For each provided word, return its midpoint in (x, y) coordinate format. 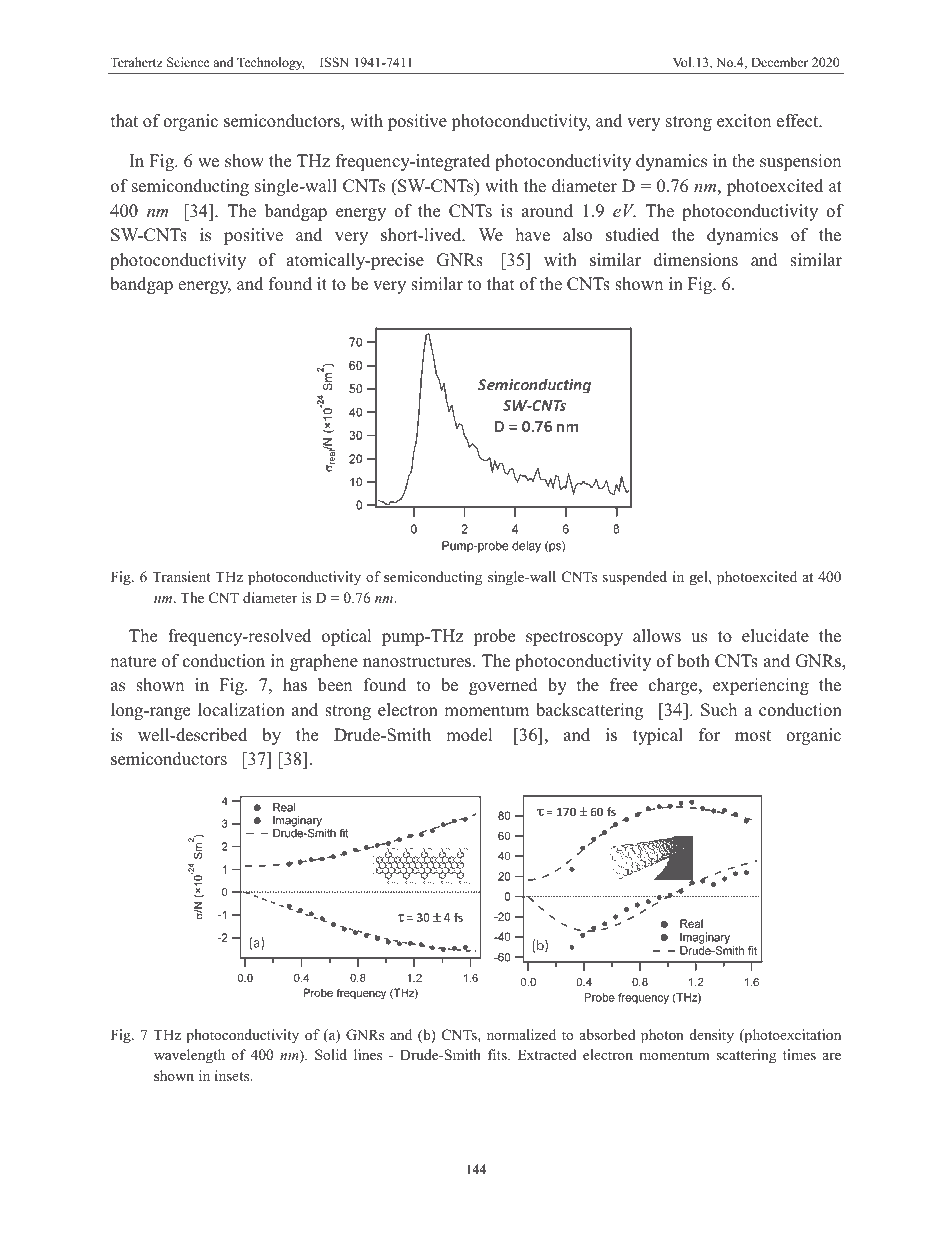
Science (188, 62)
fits (498, 1054)
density (712, 1036)
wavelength (189, 1056)
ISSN (334, 62)
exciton (744, 121)
